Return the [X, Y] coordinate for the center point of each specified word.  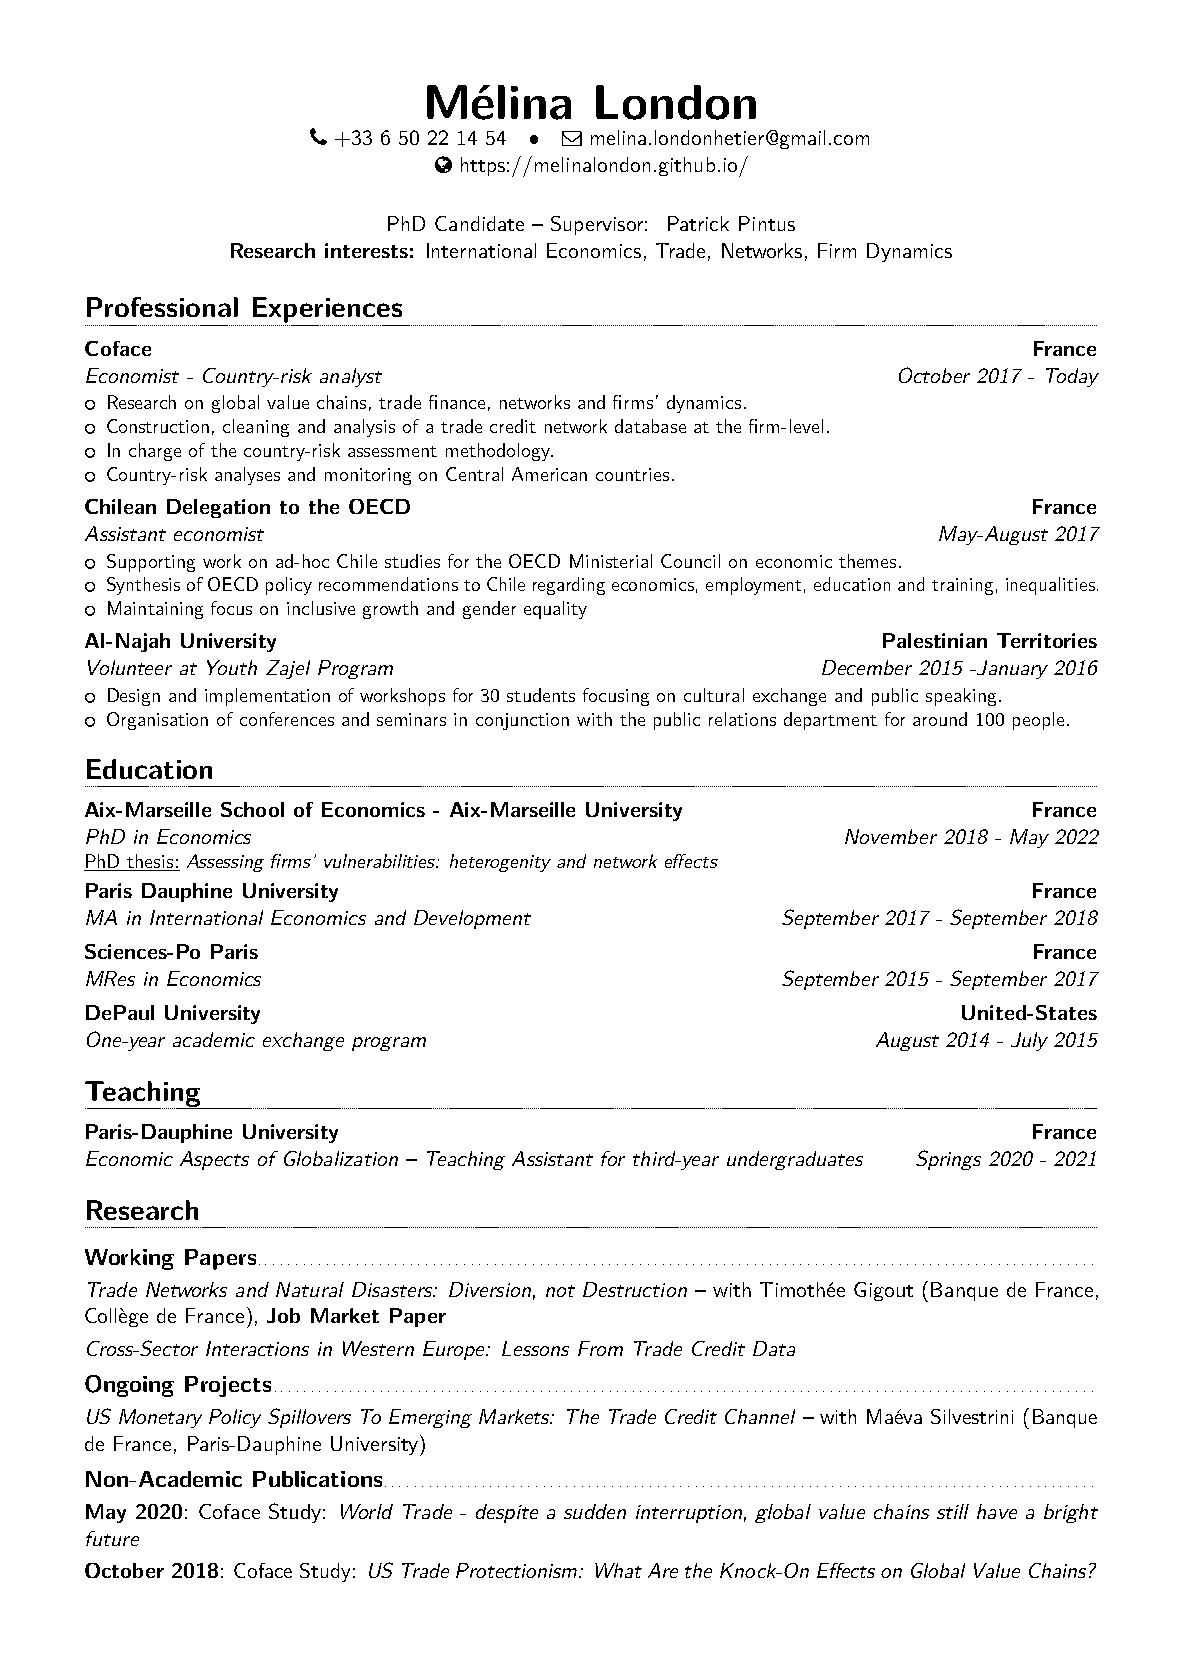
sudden [595, 1511]
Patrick [698, 223]
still [953, 1511]
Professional [162, 307]
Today [1072, 377]
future [112, 1538]
